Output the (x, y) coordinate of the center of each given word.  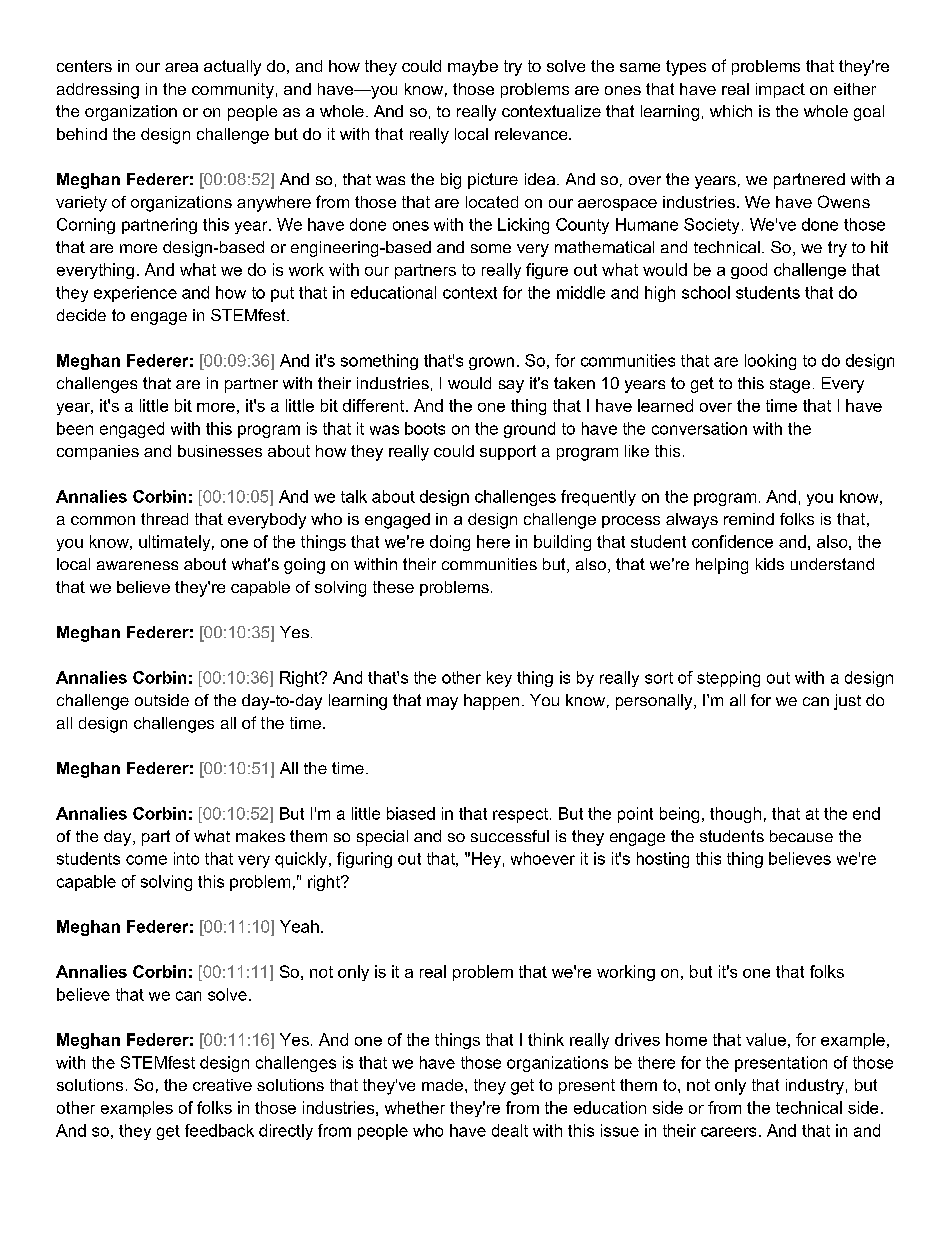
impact (780, 90)
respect (522, 815)
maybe (473, 68)
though (735, 815)
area (181, 67)
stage (790, 385)
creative (222, 1085)
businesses (220, 451)
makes (260, 836)
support (508, 452)
